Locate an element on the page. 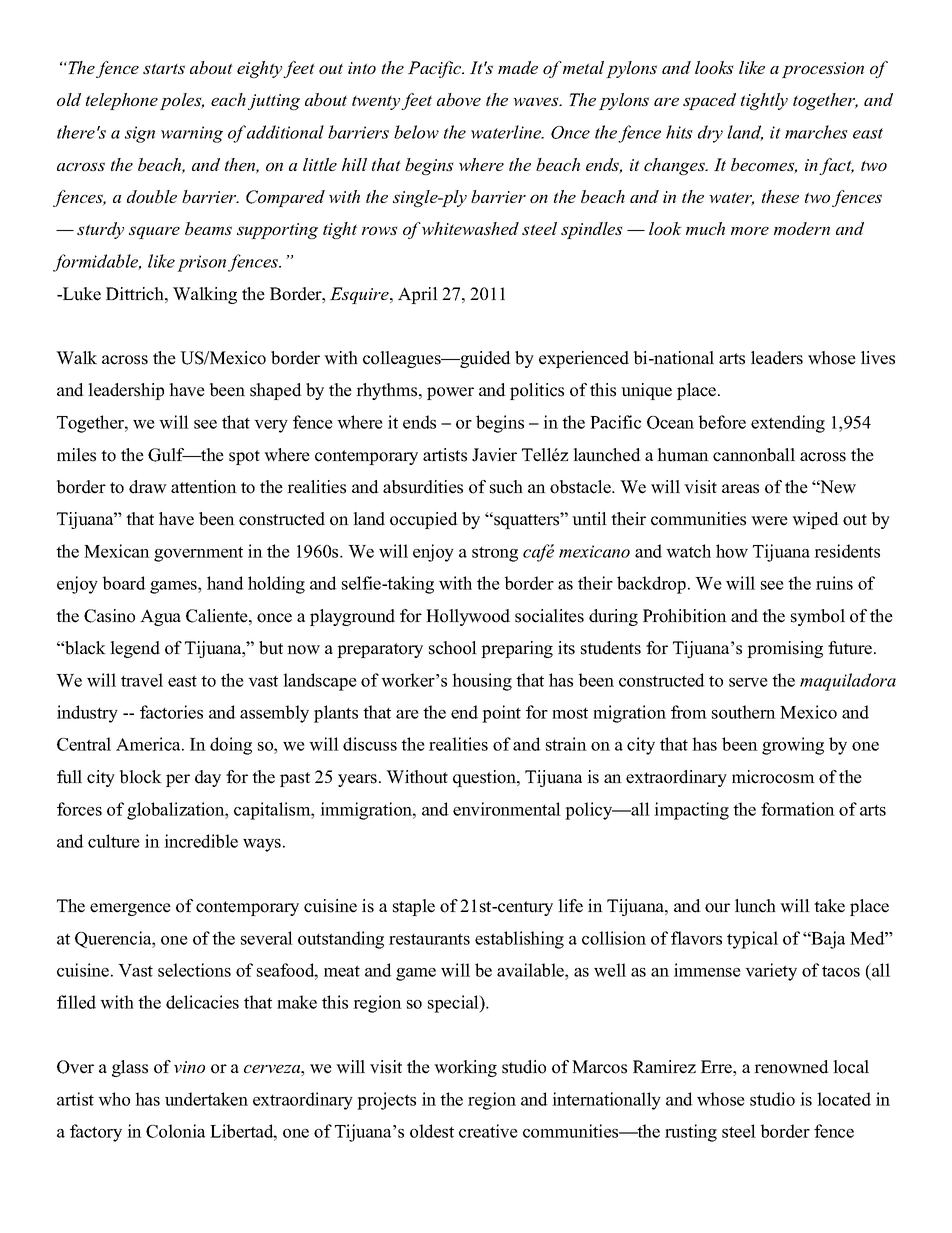  Luke is located at coordinates (81, 294).
